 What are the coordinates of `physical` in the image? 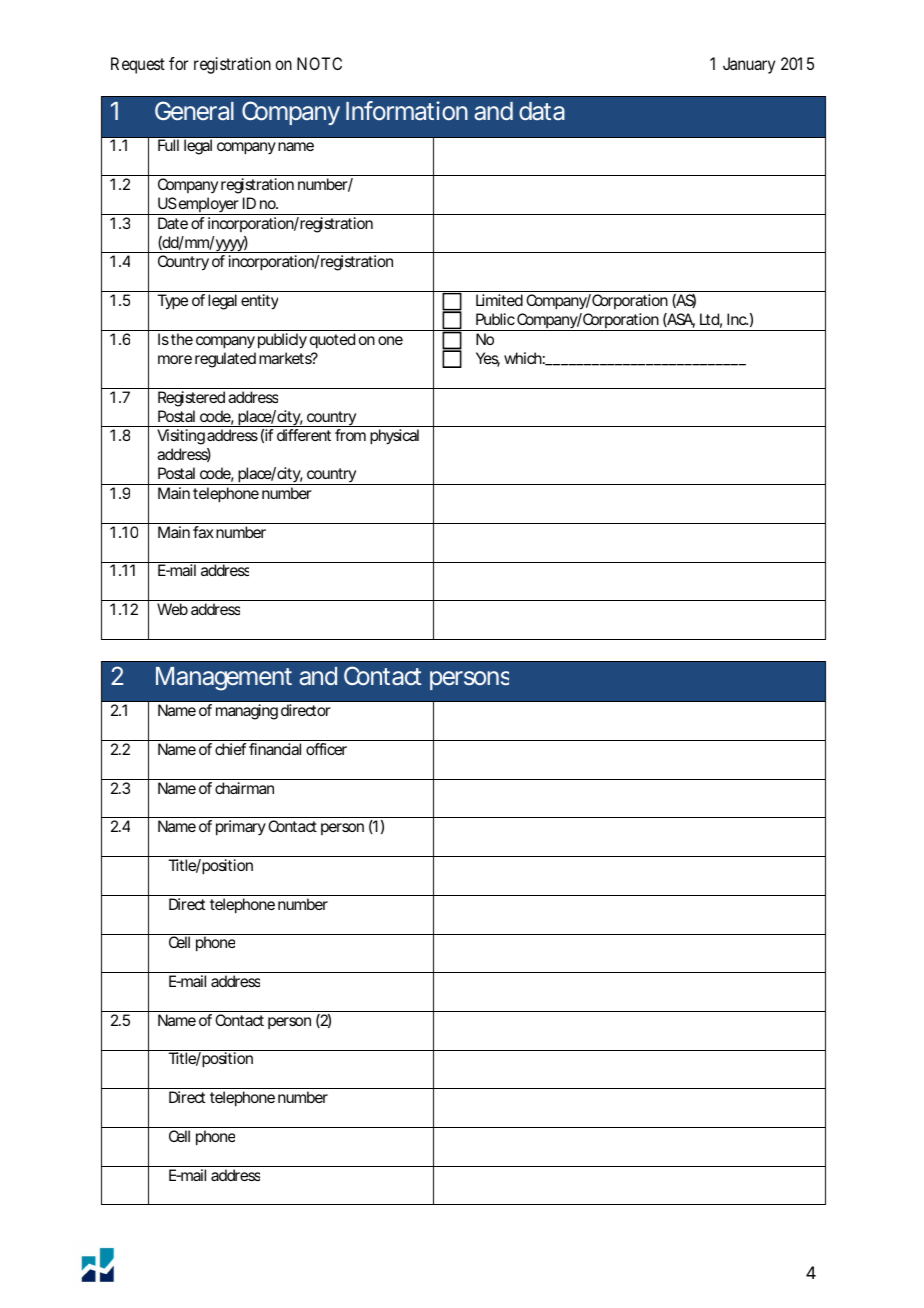 It's located at (394, 437).
